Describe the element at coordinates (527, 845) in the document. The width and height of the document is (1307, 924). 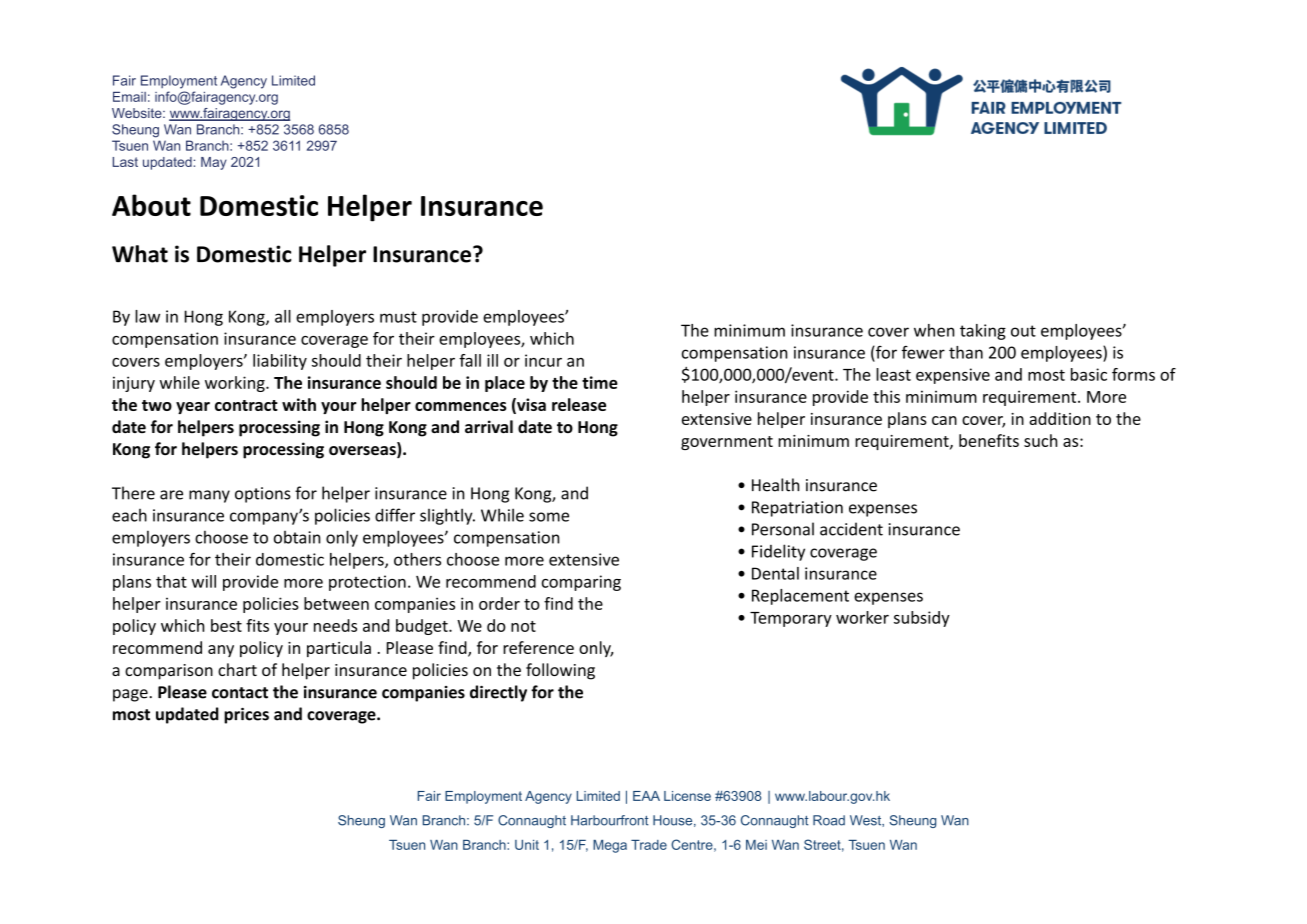
I see `Unit` at that location.
